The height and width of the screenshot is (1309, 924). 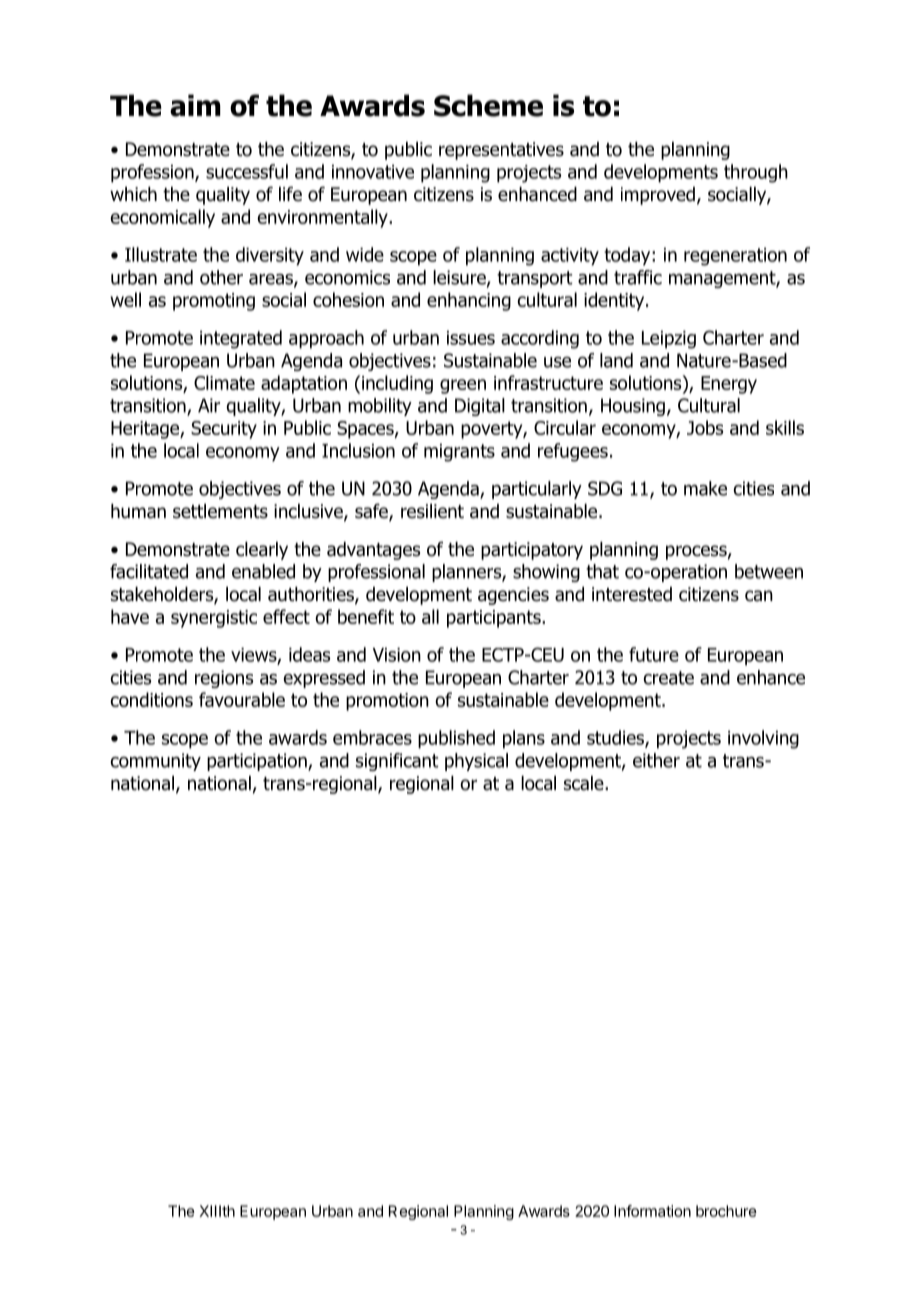 I want to click on aim, so click(x=195, y=105).
